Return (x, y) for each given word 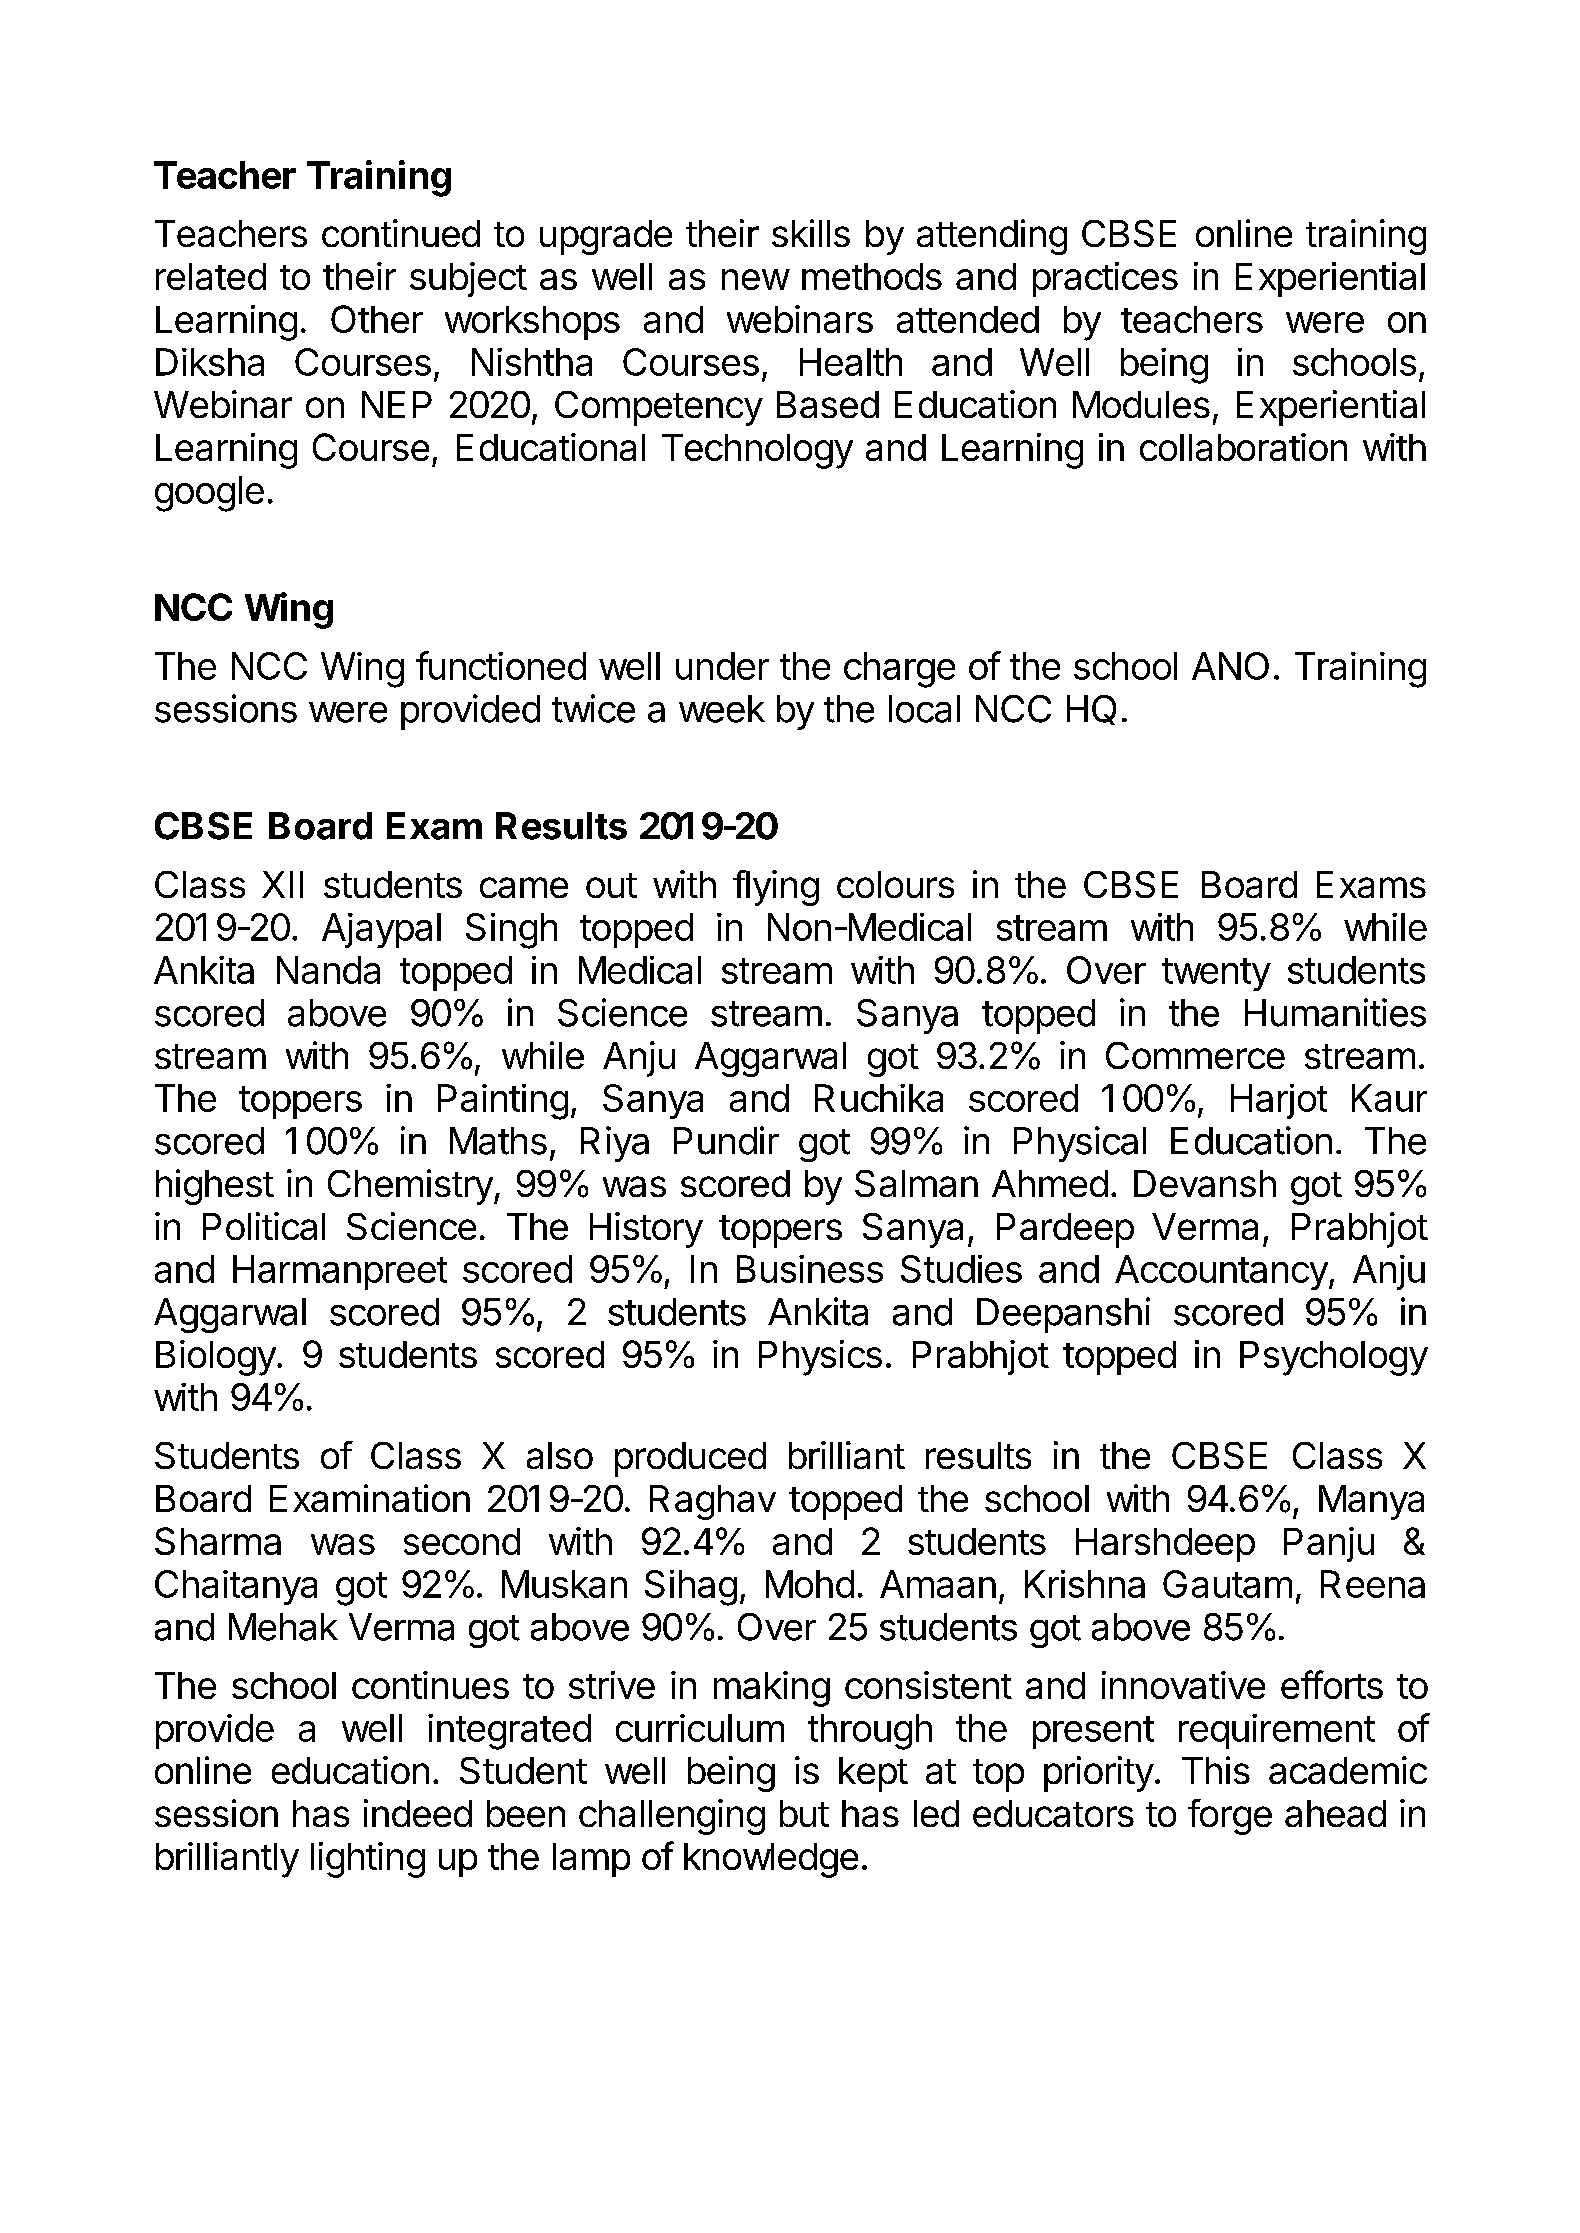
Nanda (328, 970)
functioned (501, 665)
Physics (820, 1358)
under (722, 666)
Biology (216, 1358)
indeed (418, 1813)
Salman (916, 1183)
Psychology (1334, 1358)
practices (1105, 279)
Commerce (1195, 1055)
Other (377, 319)
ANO (1230, 666)
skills (811, 233)
